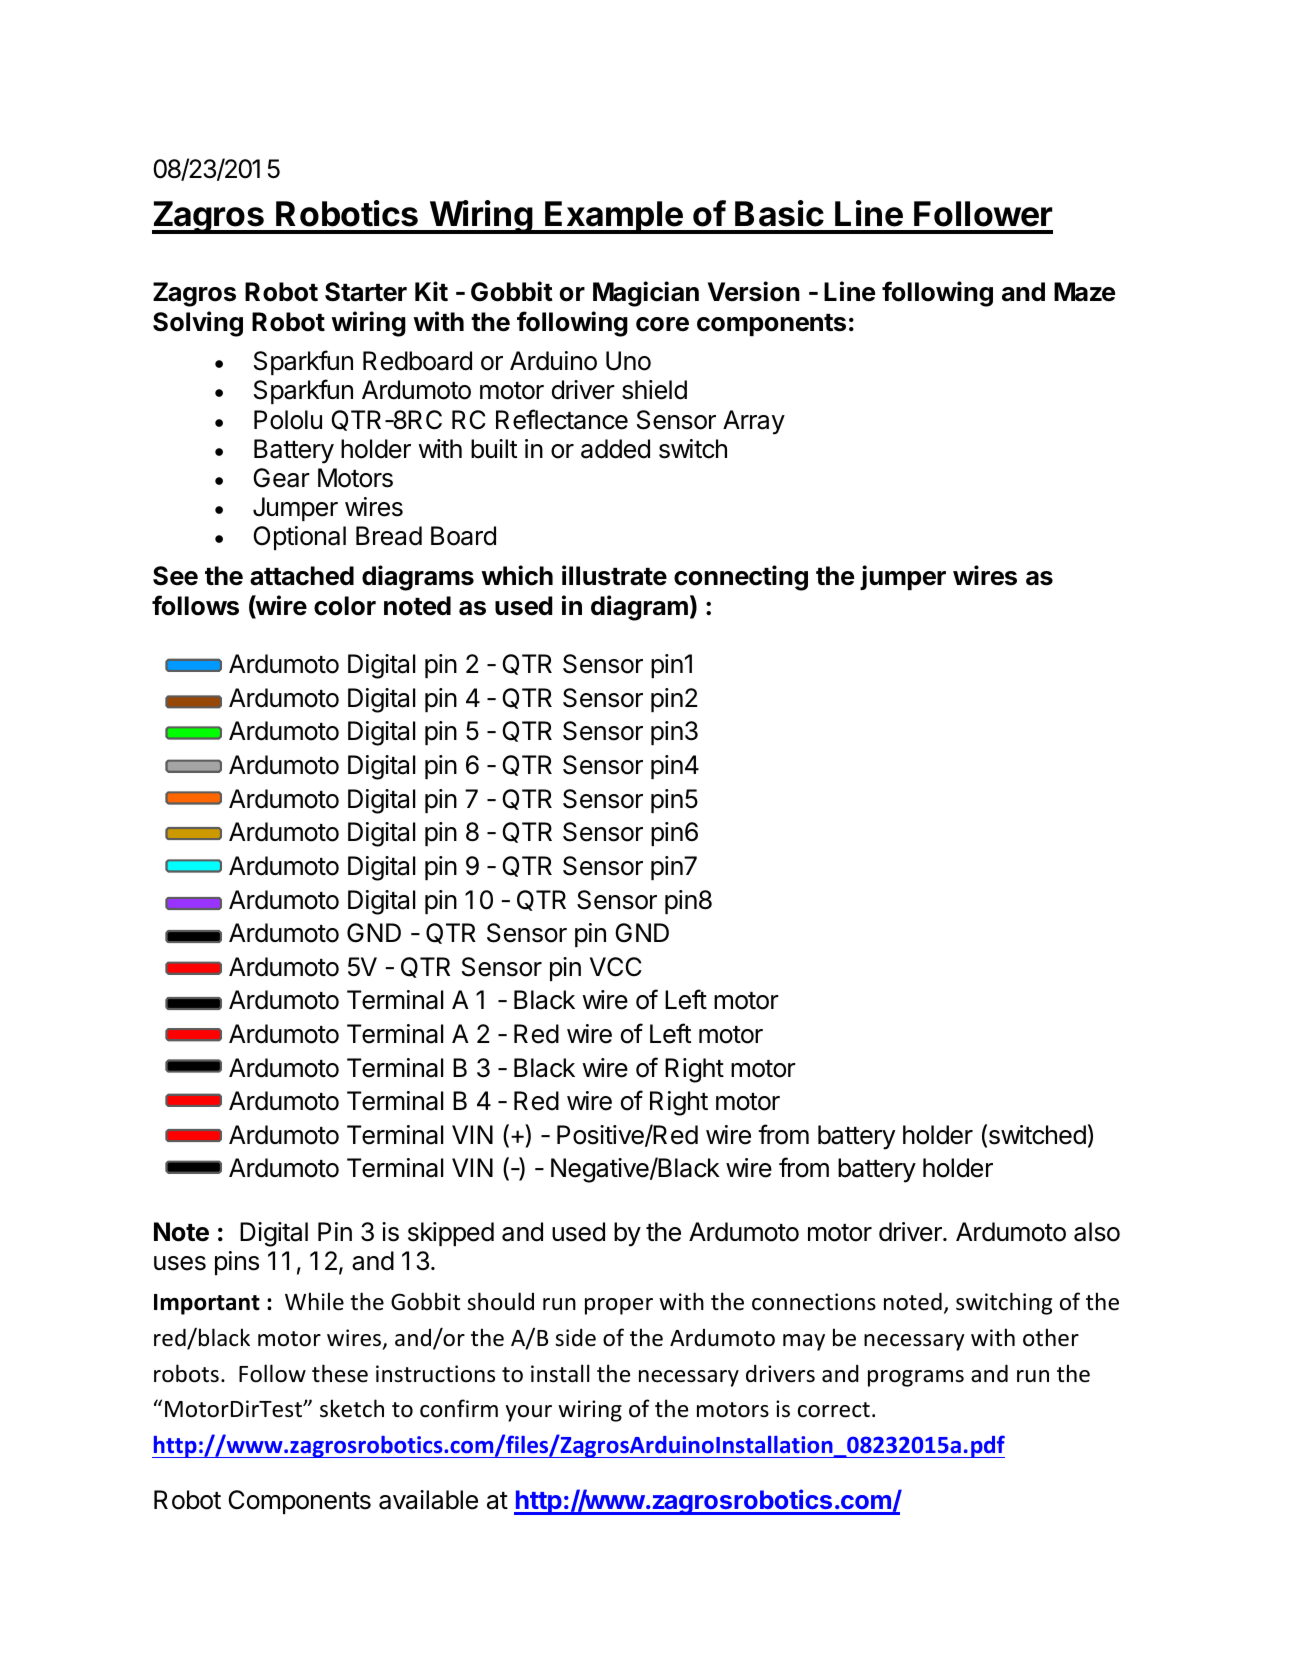  Describe the element at coordinates (1084, 292) in the screenshot. I see `Maze` at that location.
